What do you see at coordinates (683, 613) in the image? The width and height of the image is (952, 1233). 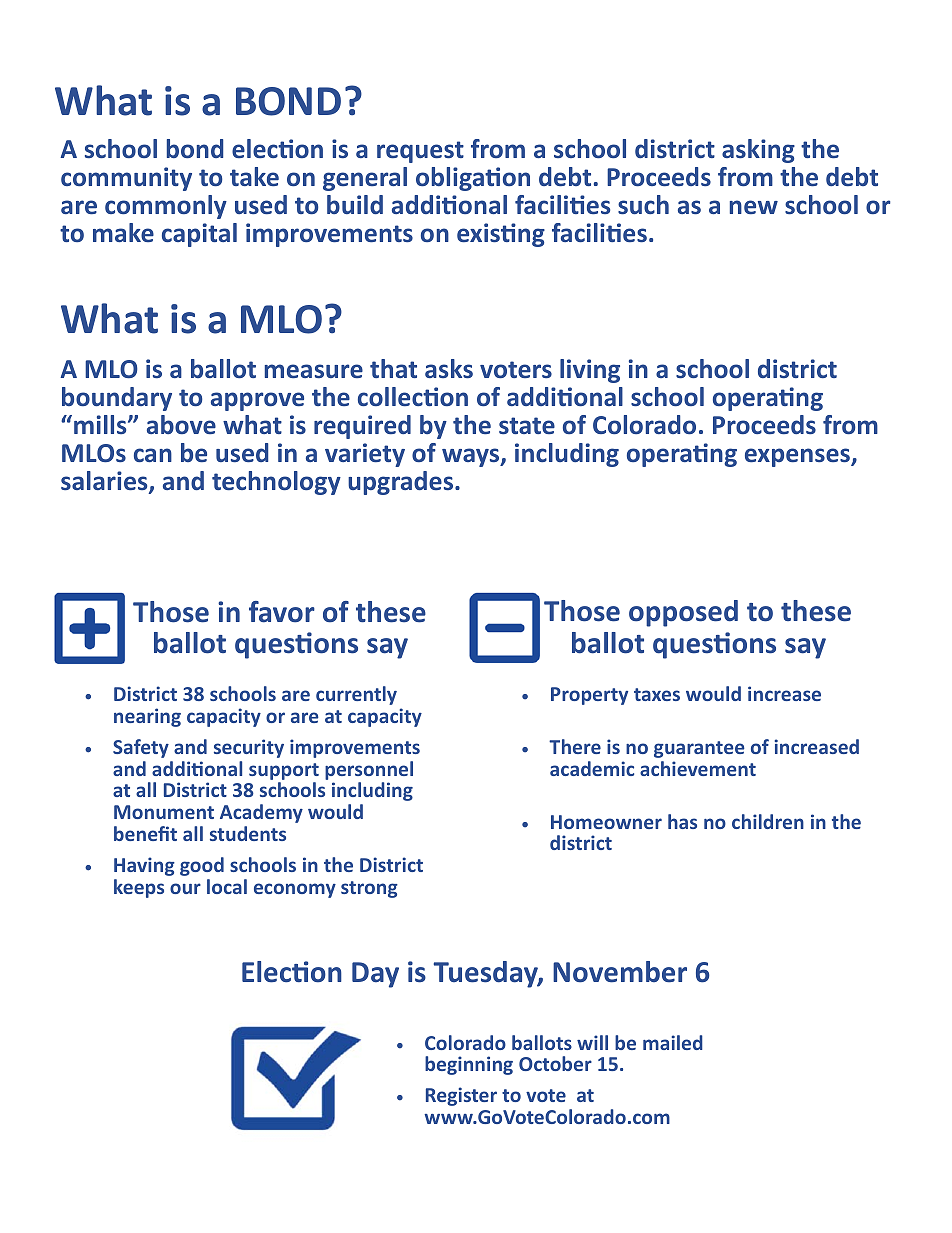 I see `opposed` at bounding box center [683, 613].
